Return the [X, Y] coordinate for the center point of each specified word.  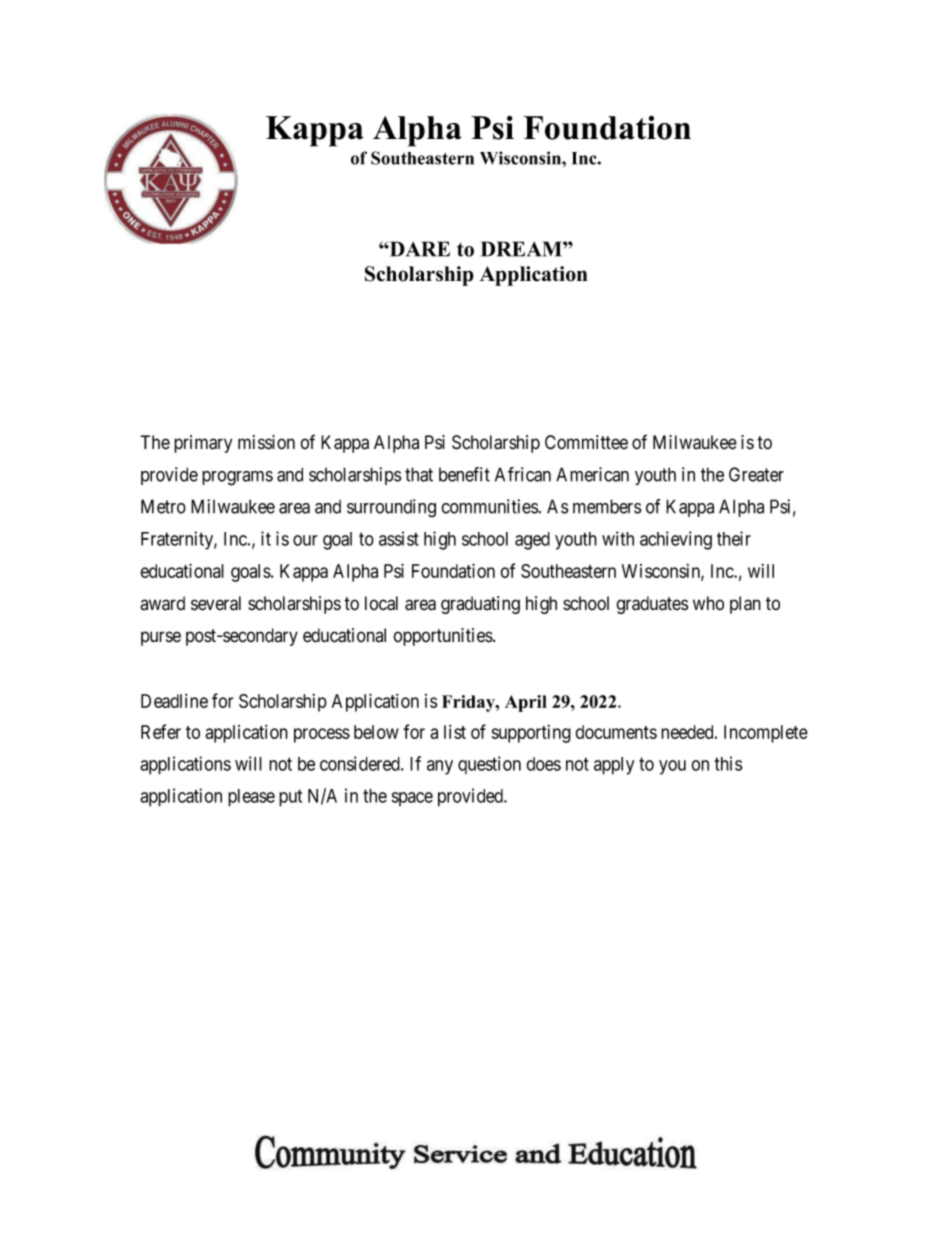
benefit [464, 474]
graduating [480, 605]
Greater [756, 474]
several [216, 603]
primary [203, 444]
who [708, 603]
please [251, 798]
